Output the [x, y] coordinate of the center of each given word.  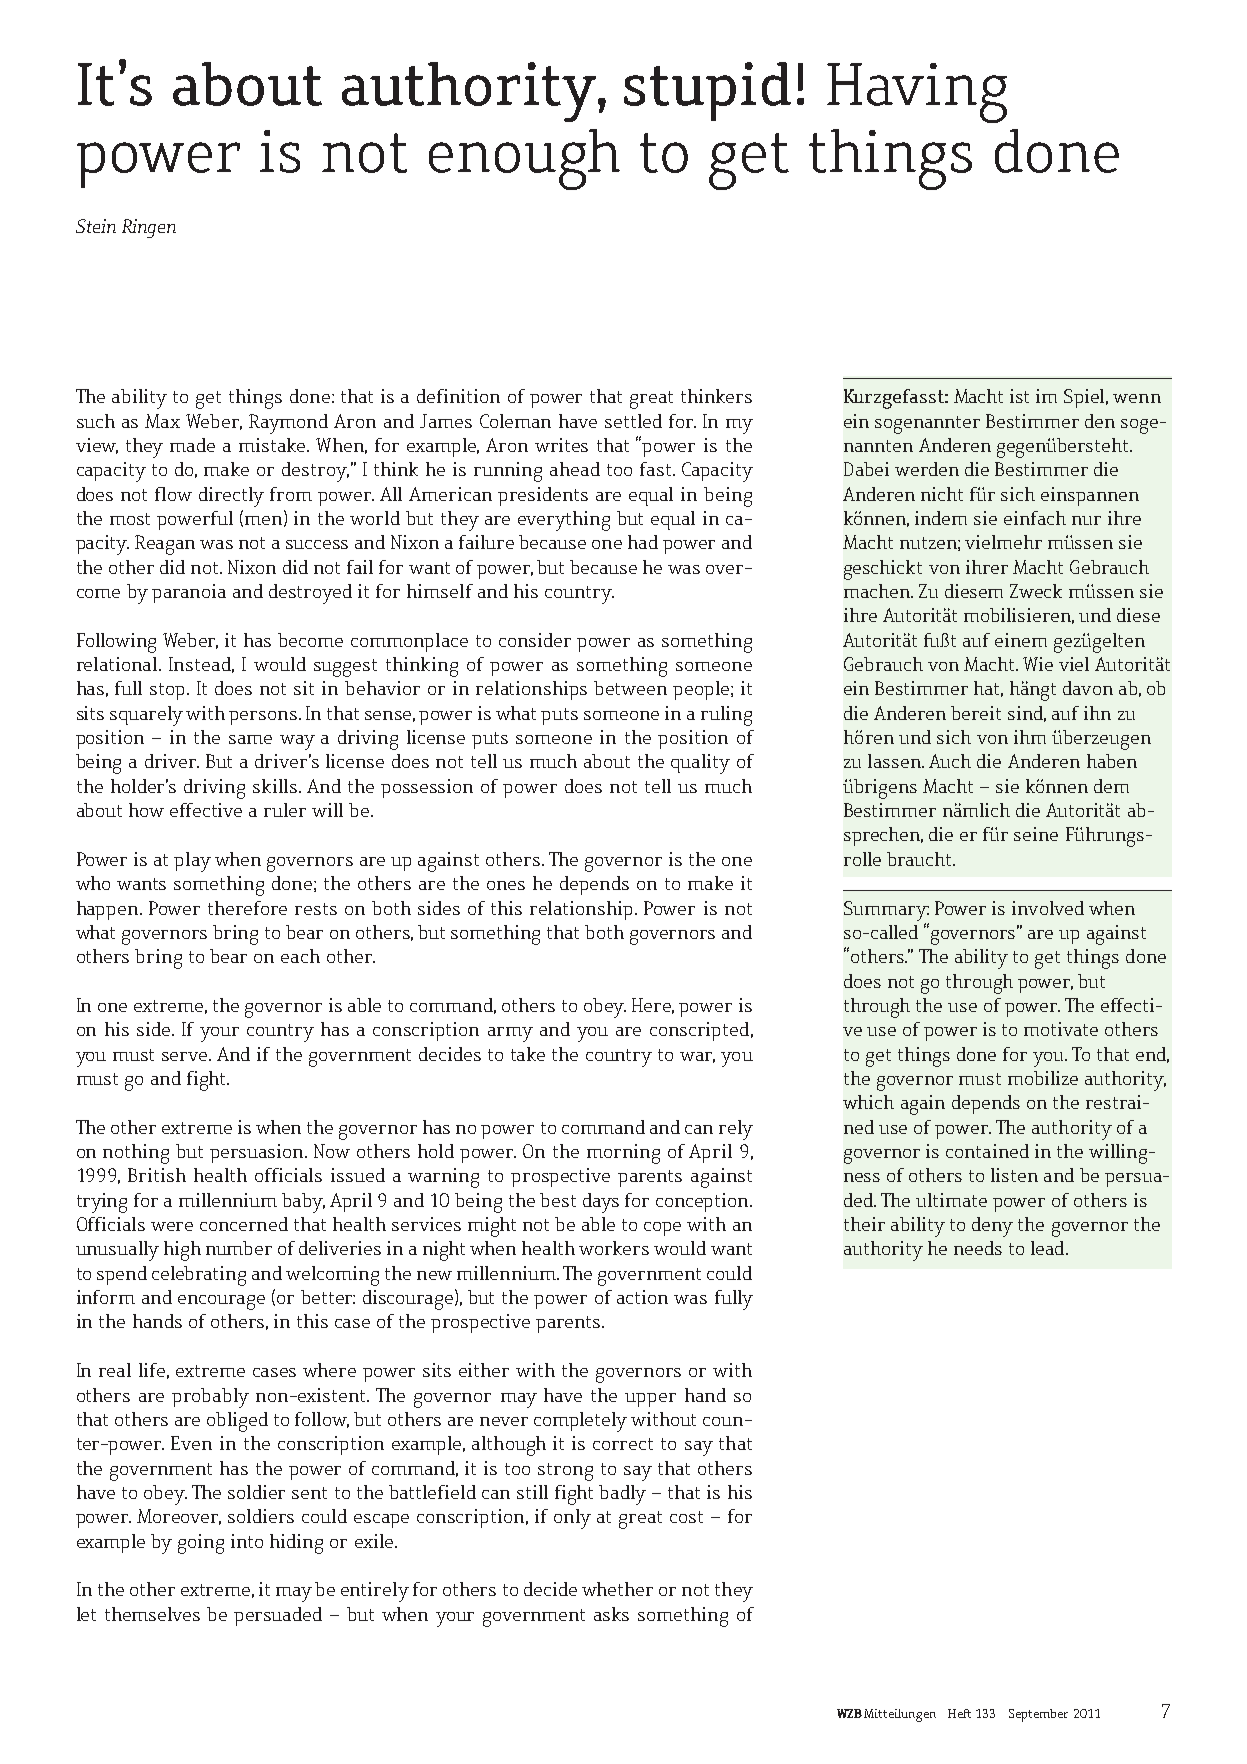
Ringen [149, 228]
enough [524, 159]
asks [611, 1614]
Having [917, 93]
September [1038, 1715]
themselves [152, 1614]
